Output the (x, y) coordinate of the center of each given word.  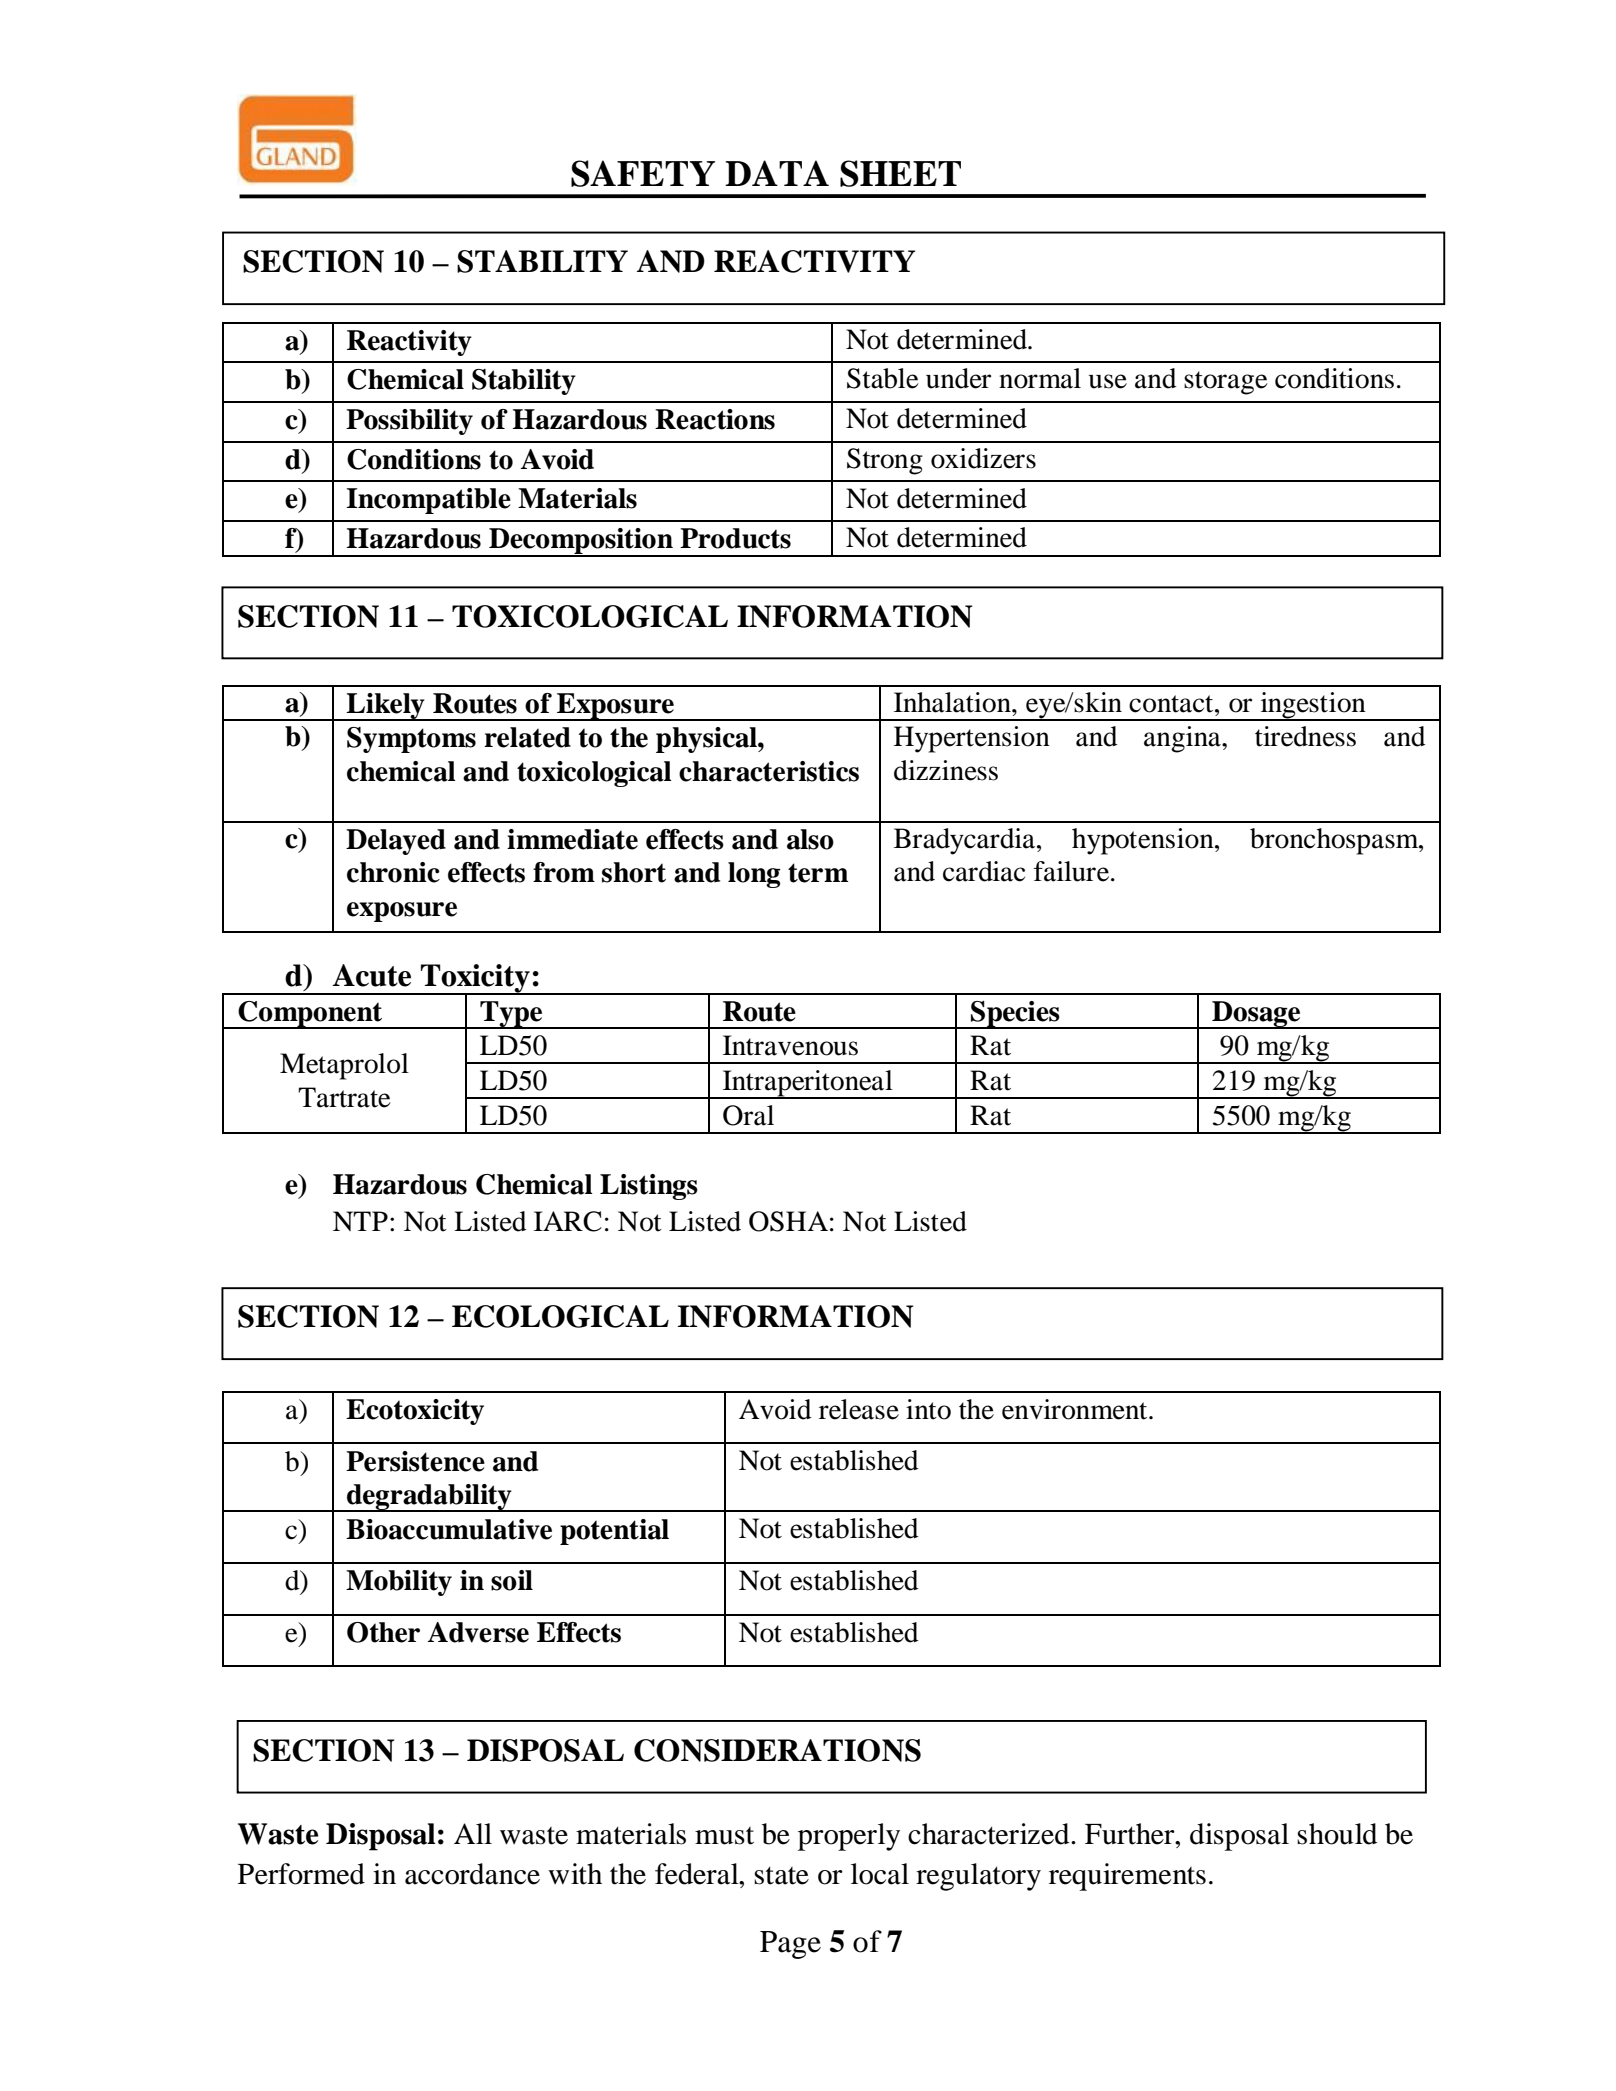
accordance (472, 1874)
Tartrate (344, 1097)
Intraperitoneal (808, 1084)
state (781, 1875)
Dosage (1256, 1015)
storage (1226, 383)
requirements (1127, 1877)
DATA (777, 173)
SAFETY (643, 173)
